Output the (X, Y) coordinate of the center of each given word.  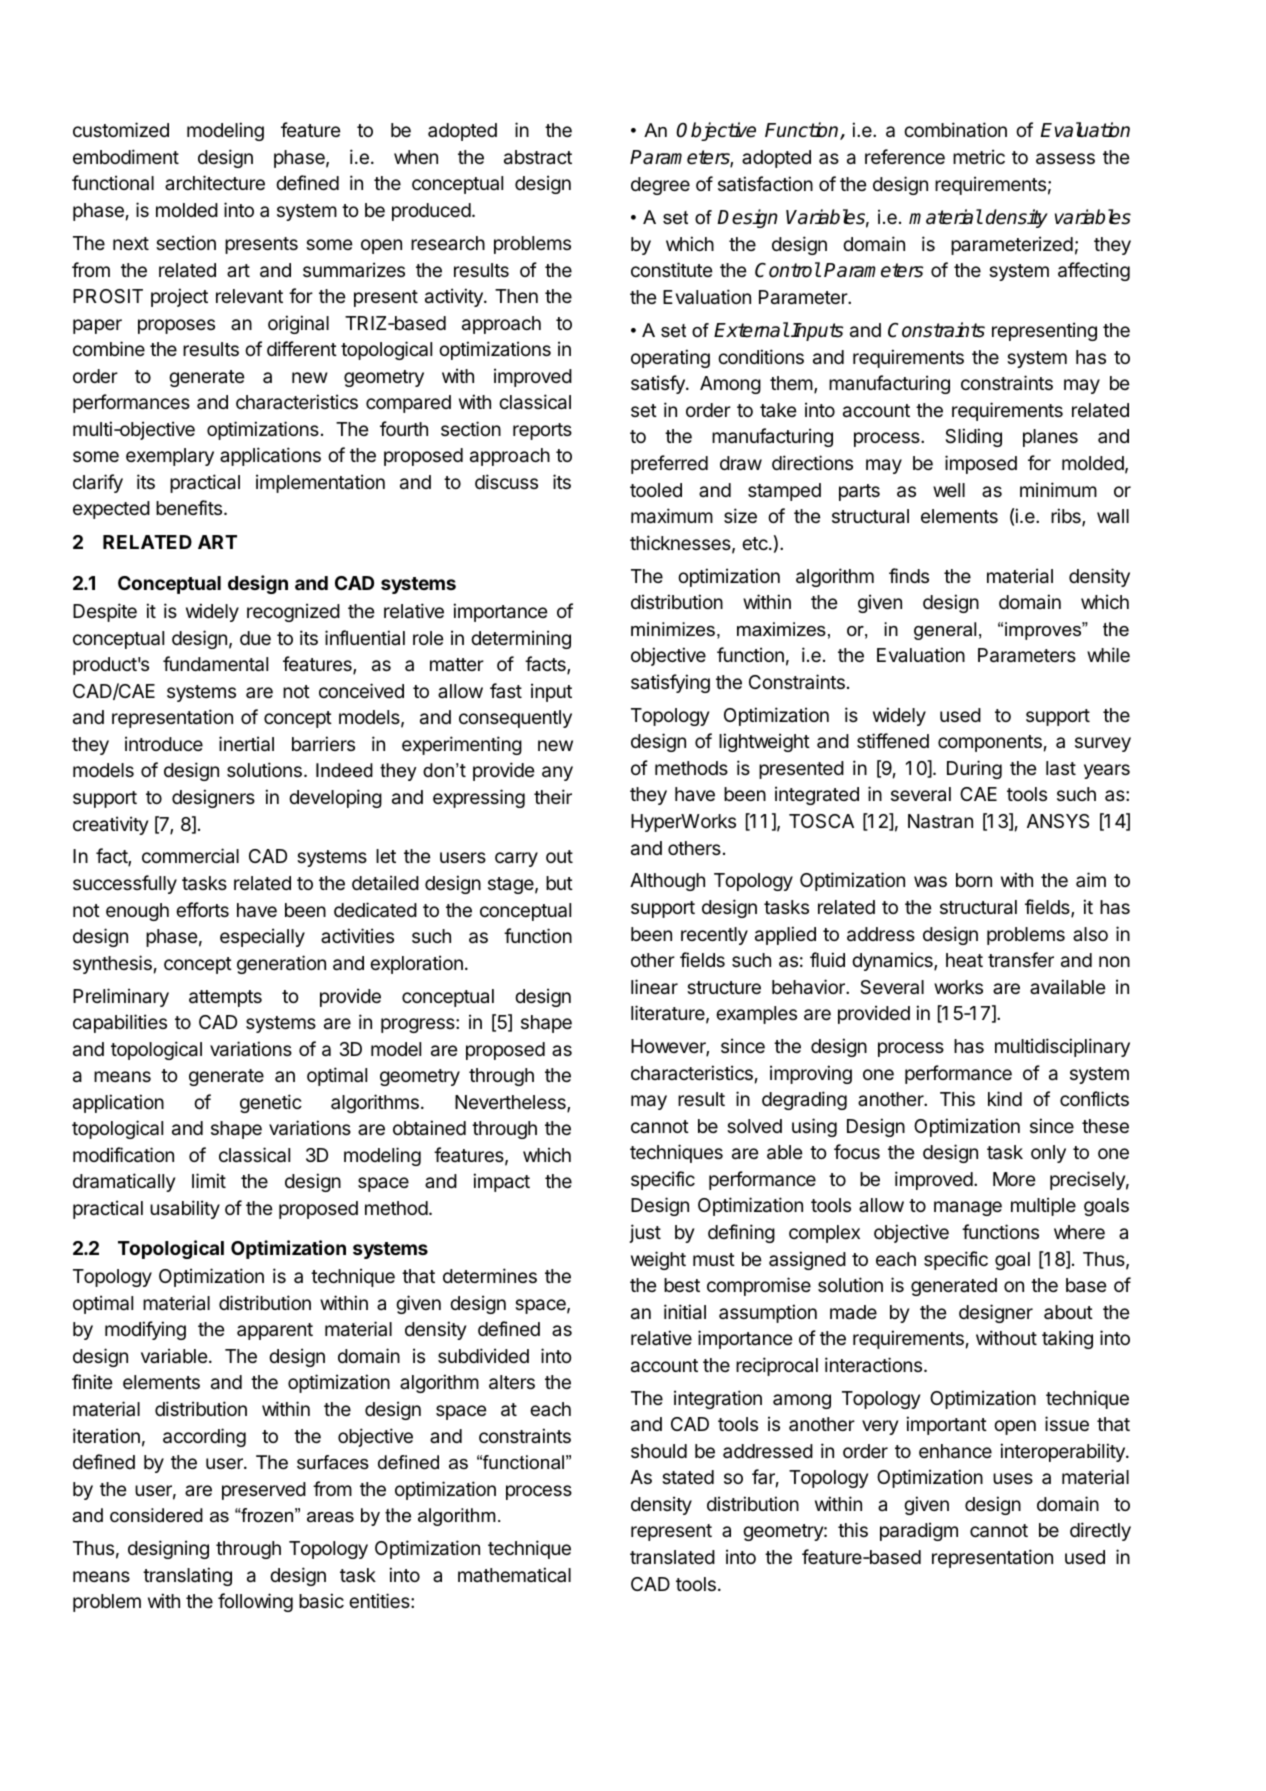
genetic (271, 1103)
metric (979, 156)
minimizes (673, 629)
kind (1005, 1098)
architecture (215, 182)
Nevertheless (511, 1103)
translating (187, 1576)
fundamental (215, 664)
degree (660, 186)
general (945, 631)
